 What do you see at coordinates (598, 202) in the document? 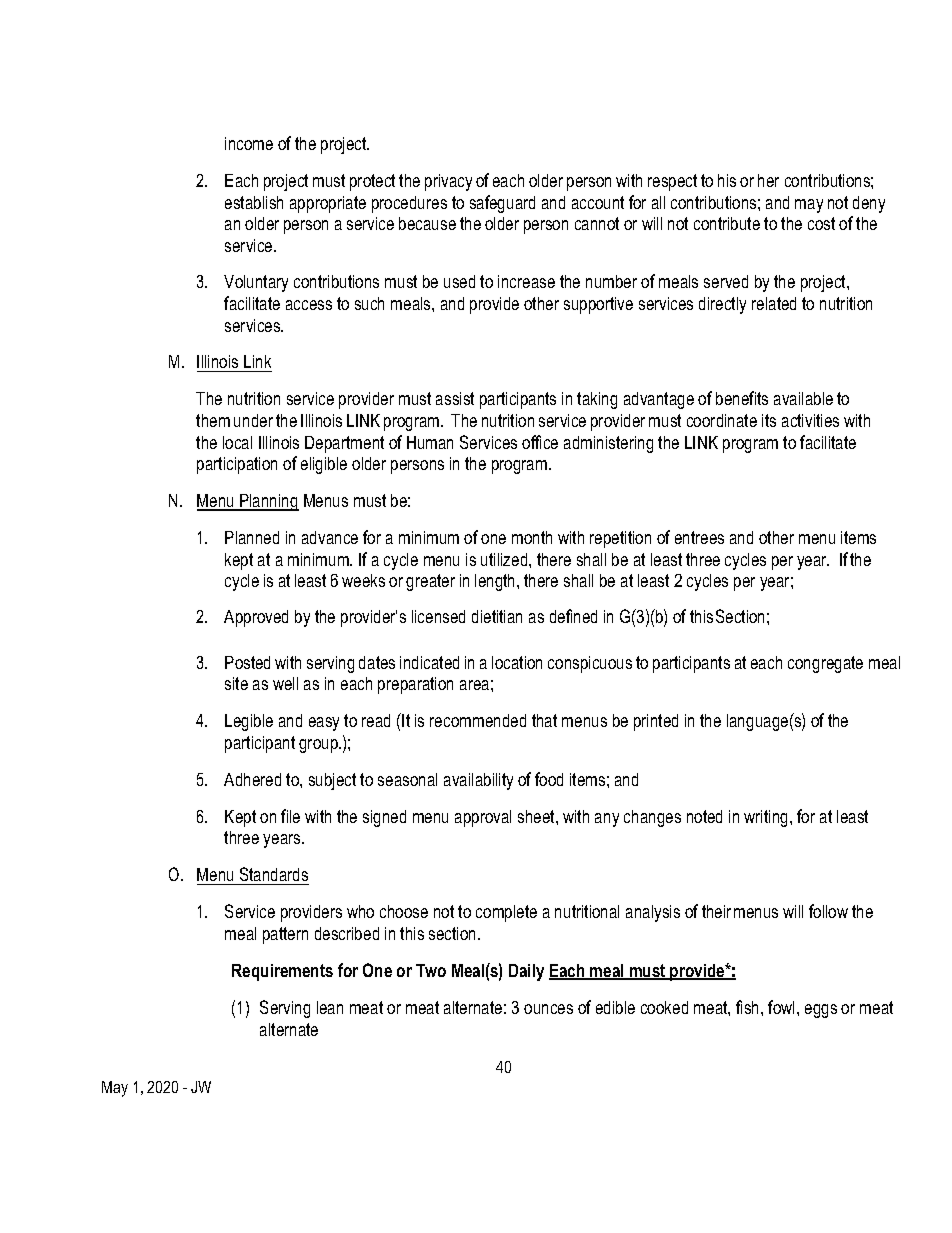
I see `account` at bounding box center [598, 202].
